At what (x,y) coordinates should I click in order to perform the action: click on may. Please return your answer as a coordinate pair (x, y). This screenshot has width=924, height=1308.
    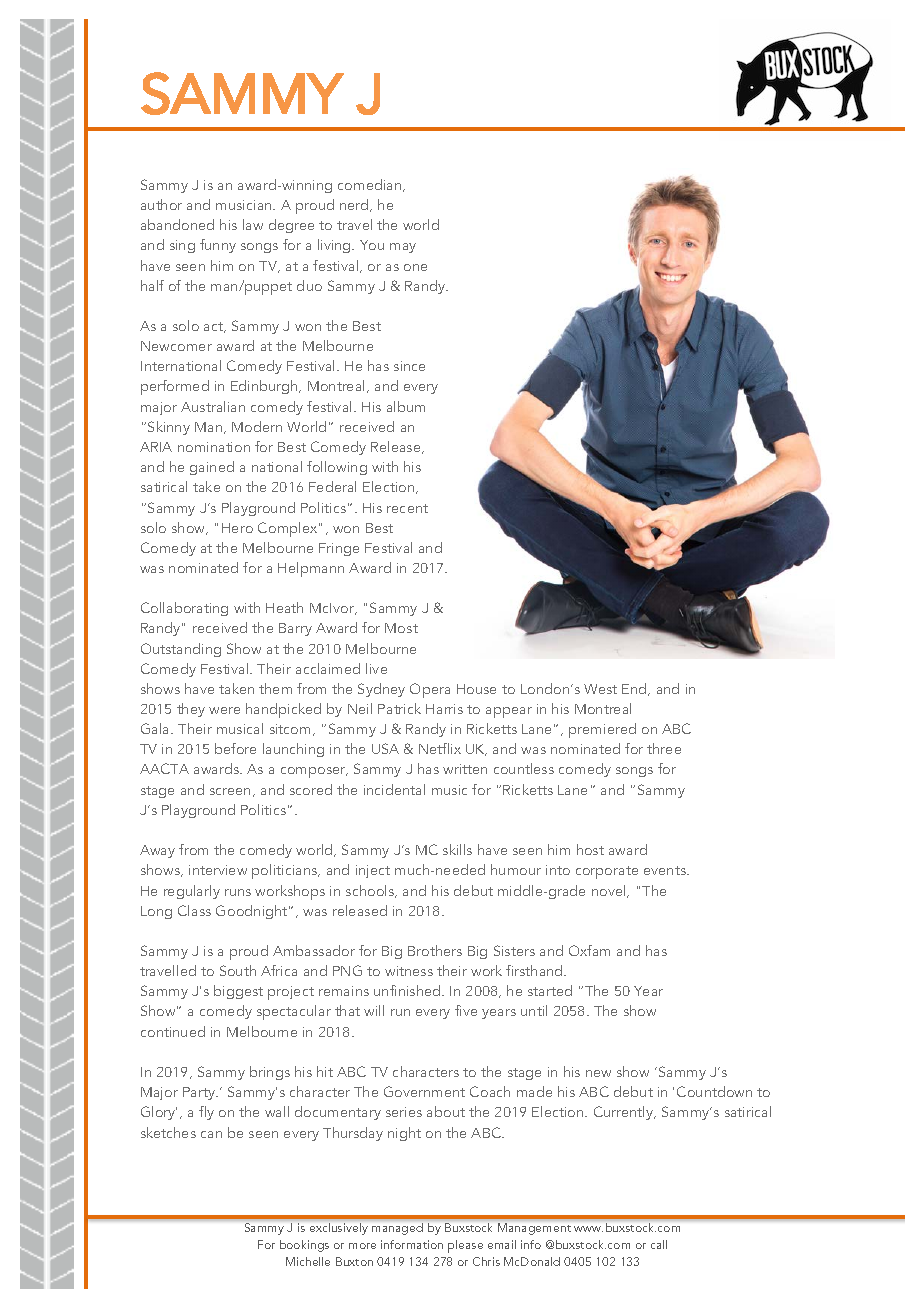
    Looking at the image, I should click on (403, 248).
